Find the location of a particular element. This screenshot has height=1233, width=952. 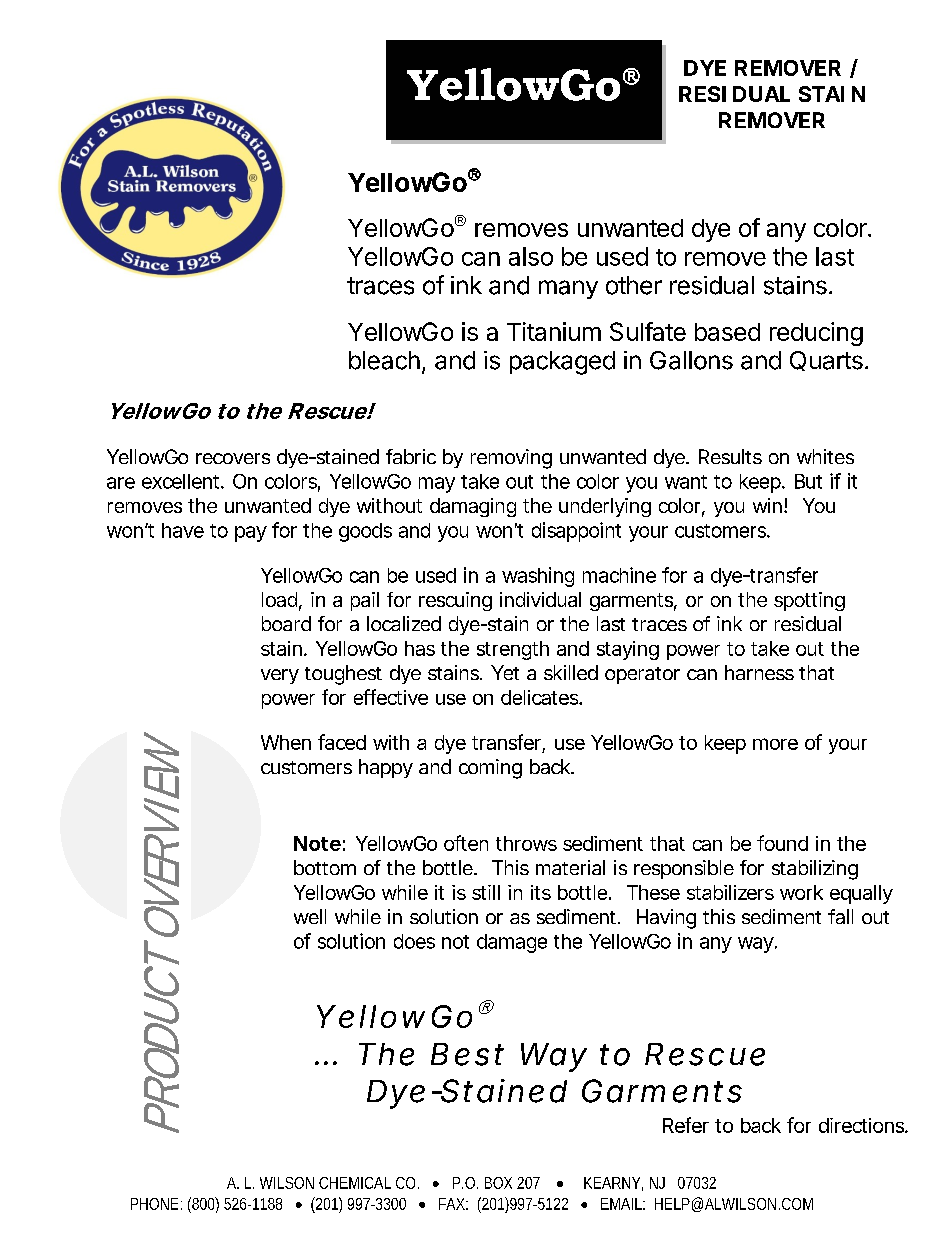

based is located at coordinates (727, 332).
